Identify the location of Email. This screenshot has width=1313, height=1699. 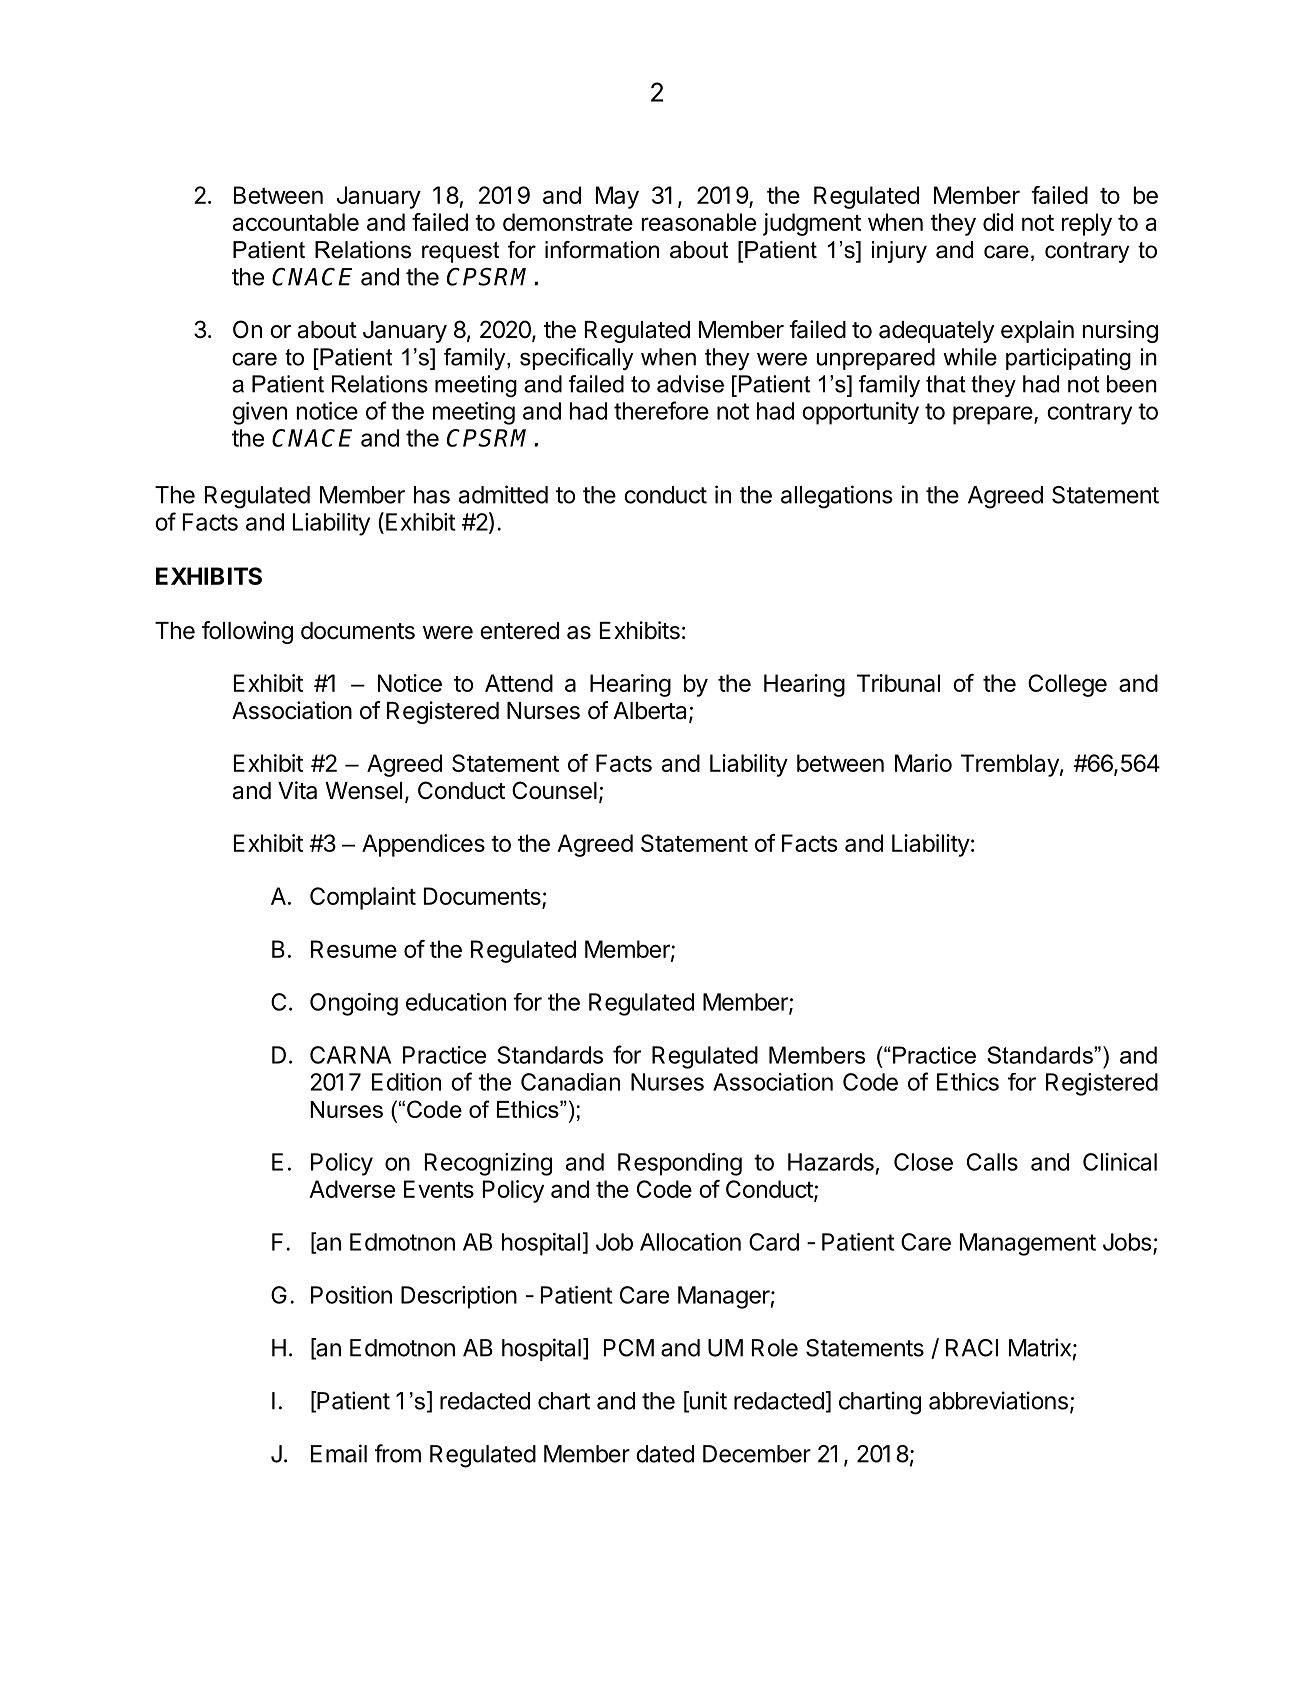
(339, 1453).
